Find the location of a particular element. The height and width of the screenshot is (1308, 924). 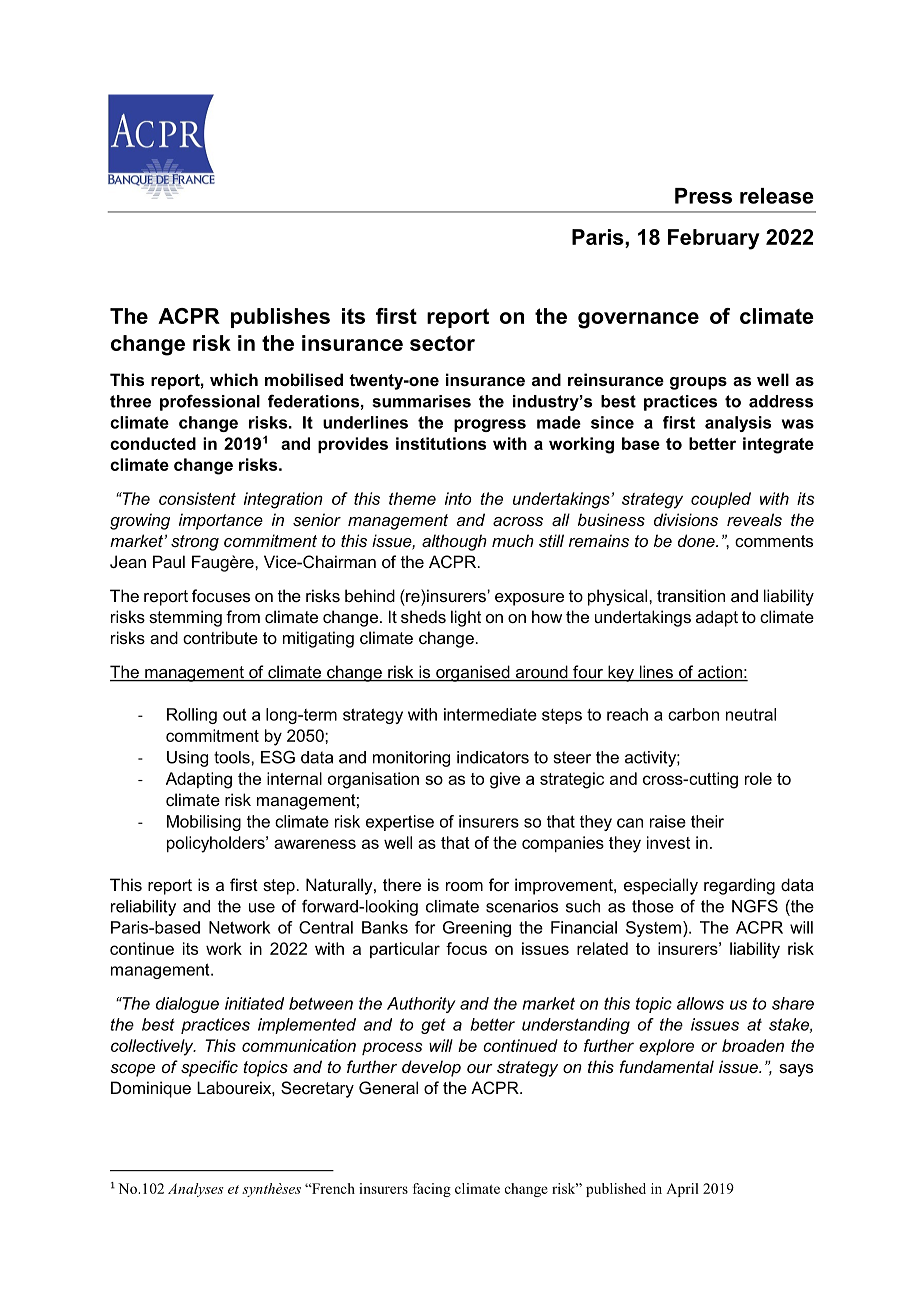

action is located at coordinates (720, 673).
